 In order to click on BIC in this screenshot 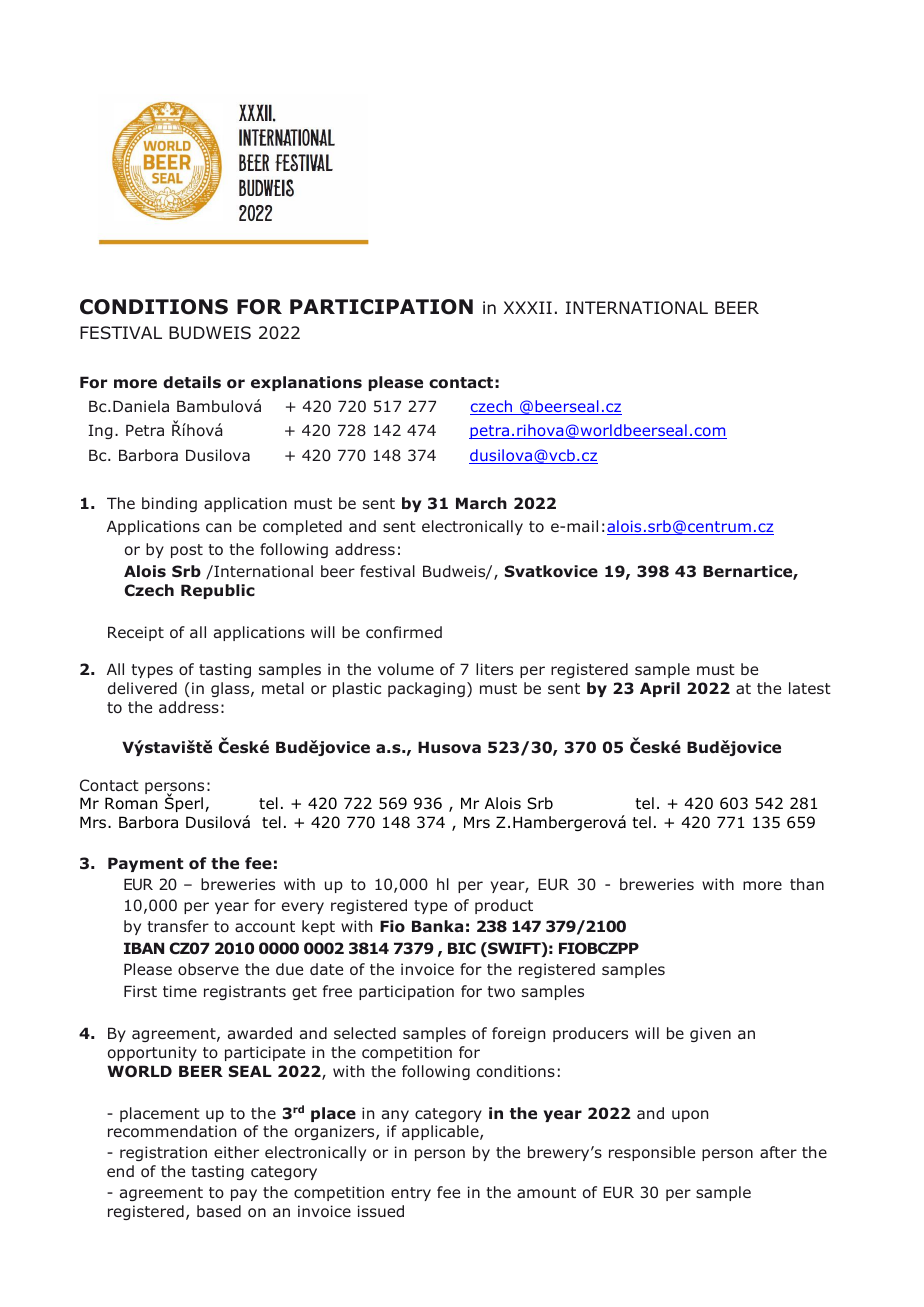, I will do `click(462, 948)`.
